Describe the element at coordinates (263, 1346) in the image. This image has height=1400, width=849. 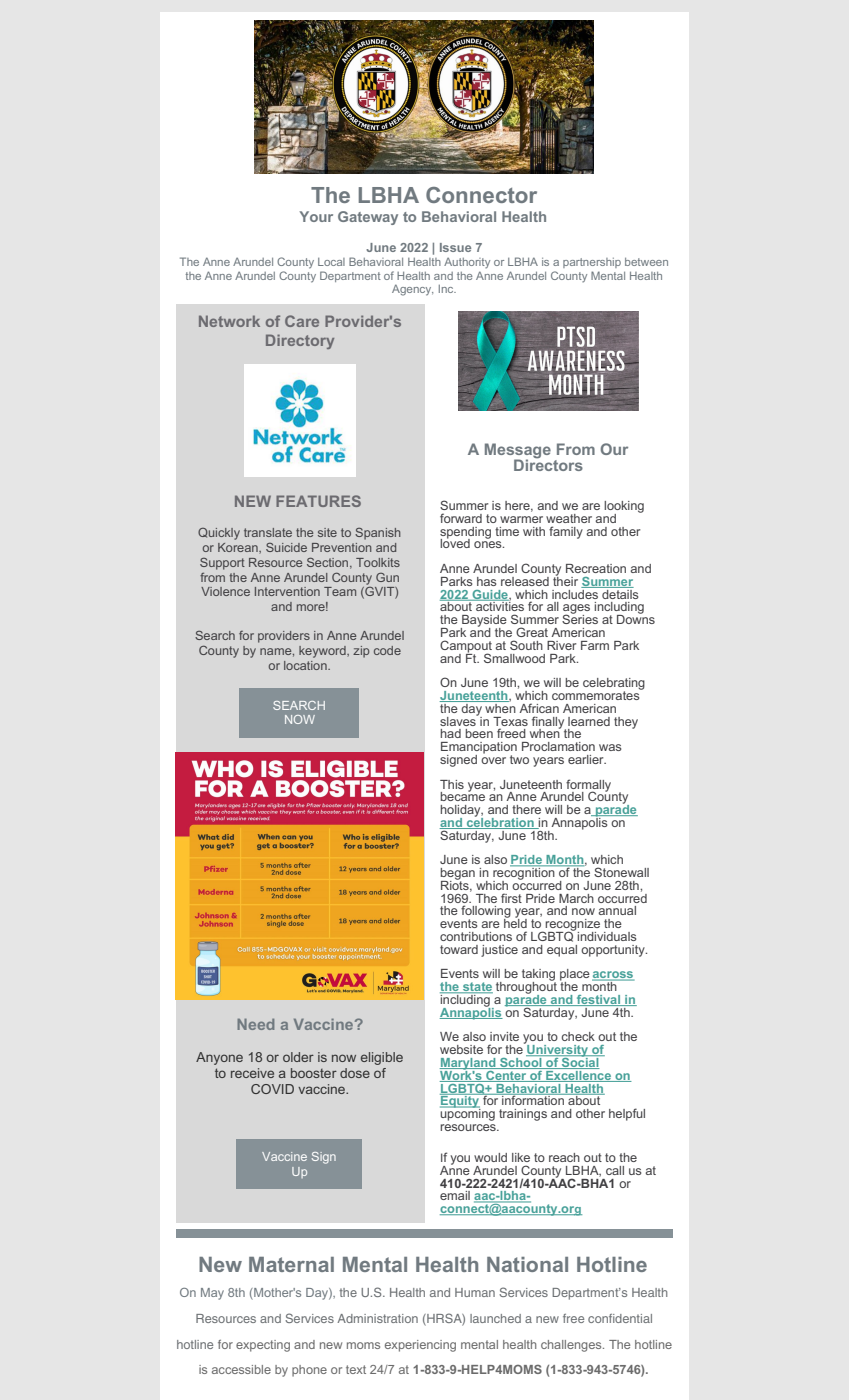
I see `expecting` at that location.
